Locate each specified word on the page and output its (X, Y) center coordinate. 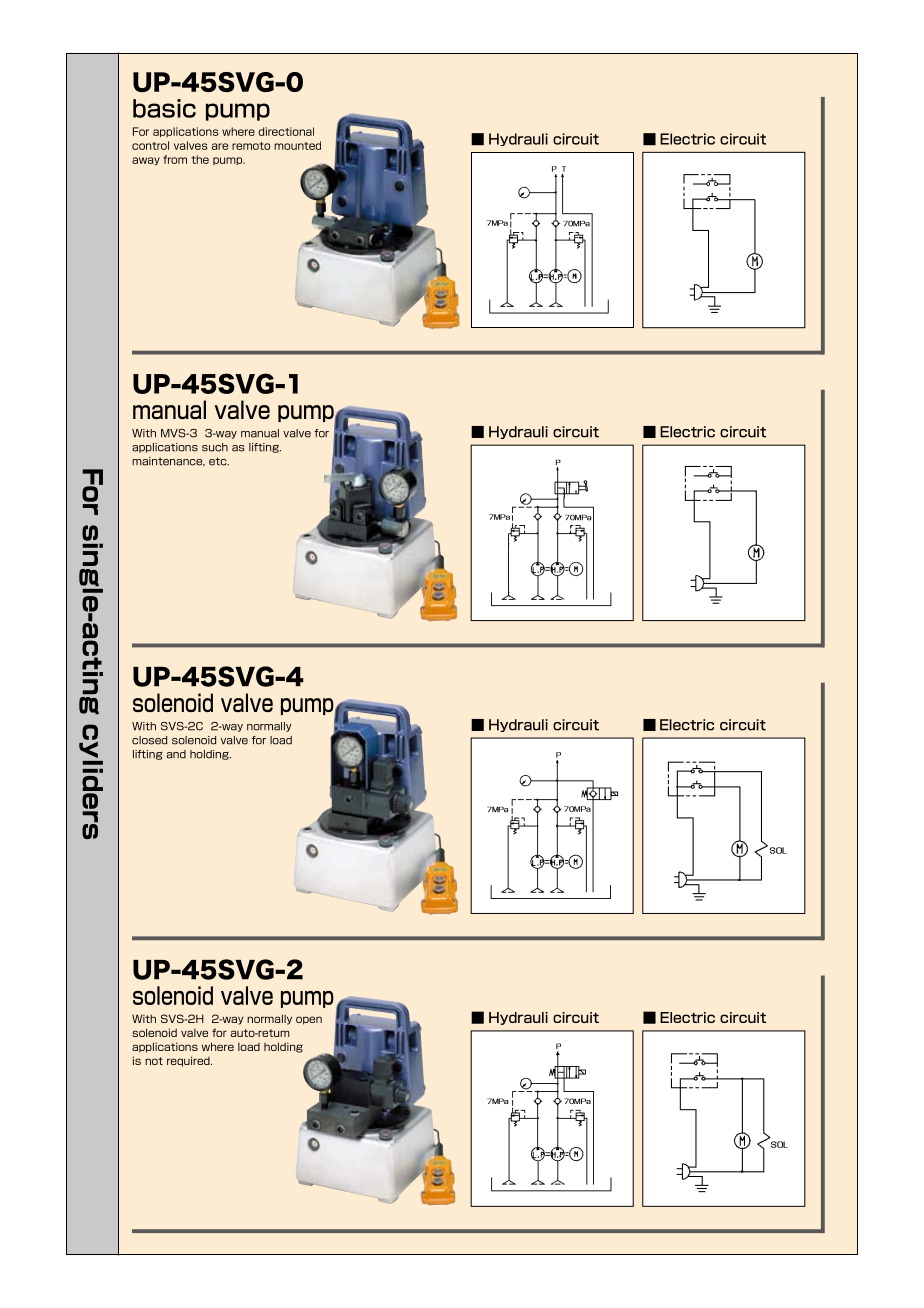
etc (219, 461)
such (215, 447)
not (154, 1061)
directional (286, 131)
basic (164, 108)
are (220, 146)
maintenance (168, 461)
